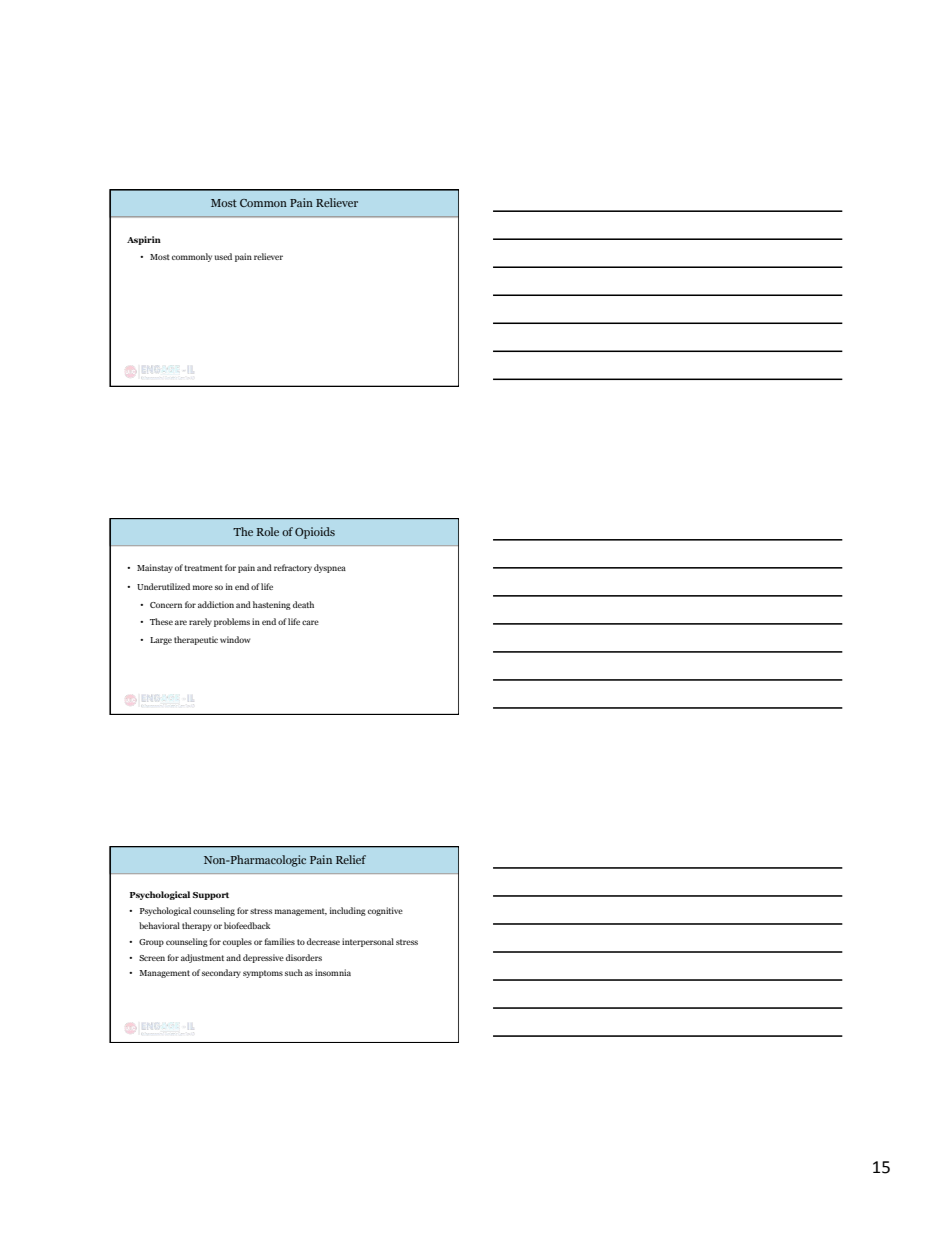  What do you see at coordinates (144, 240) in the screenshot?
I see `Aspirin` at bounding box center [144, 240].
